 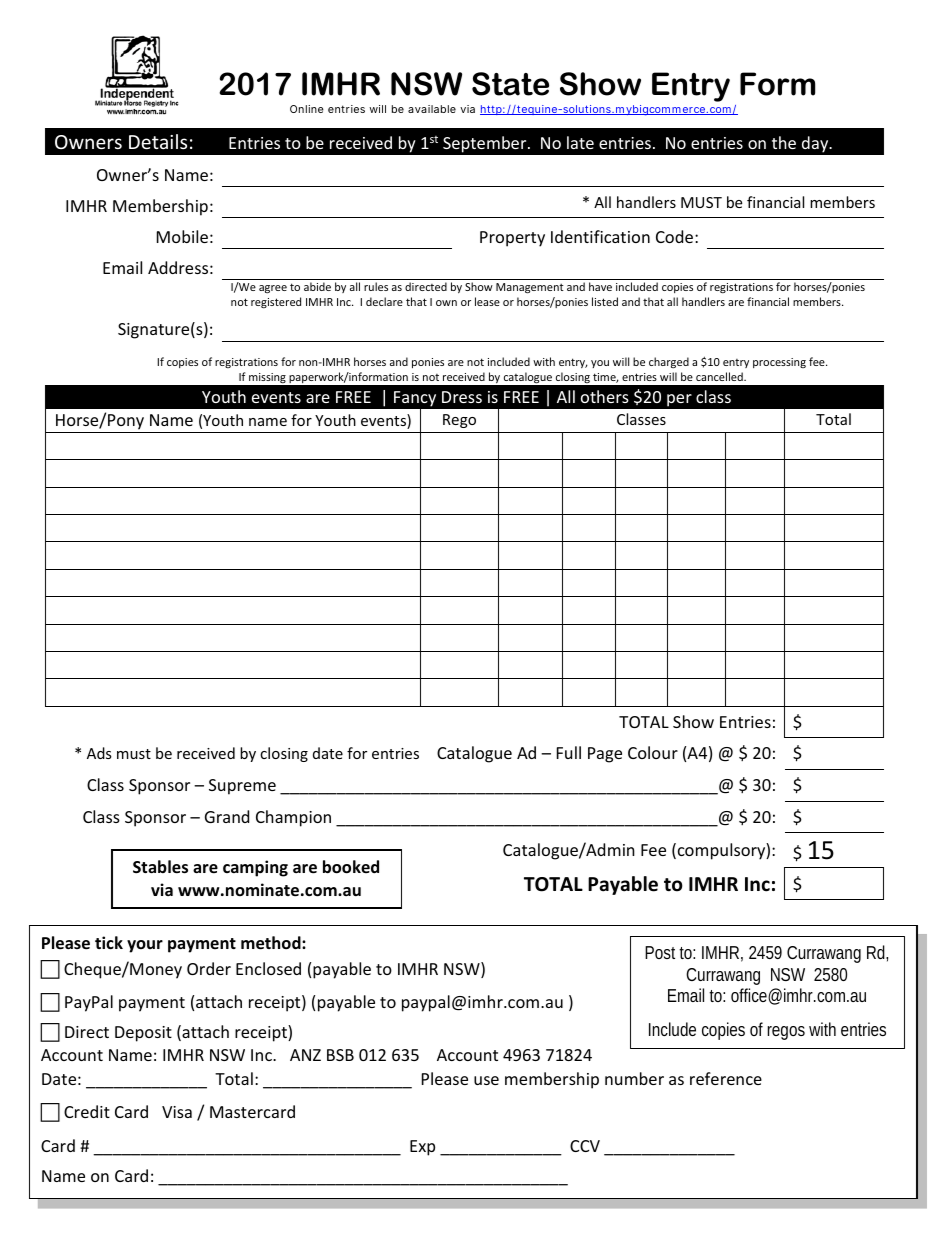 I want to click on Exp, so click(x=422, y=1148).
